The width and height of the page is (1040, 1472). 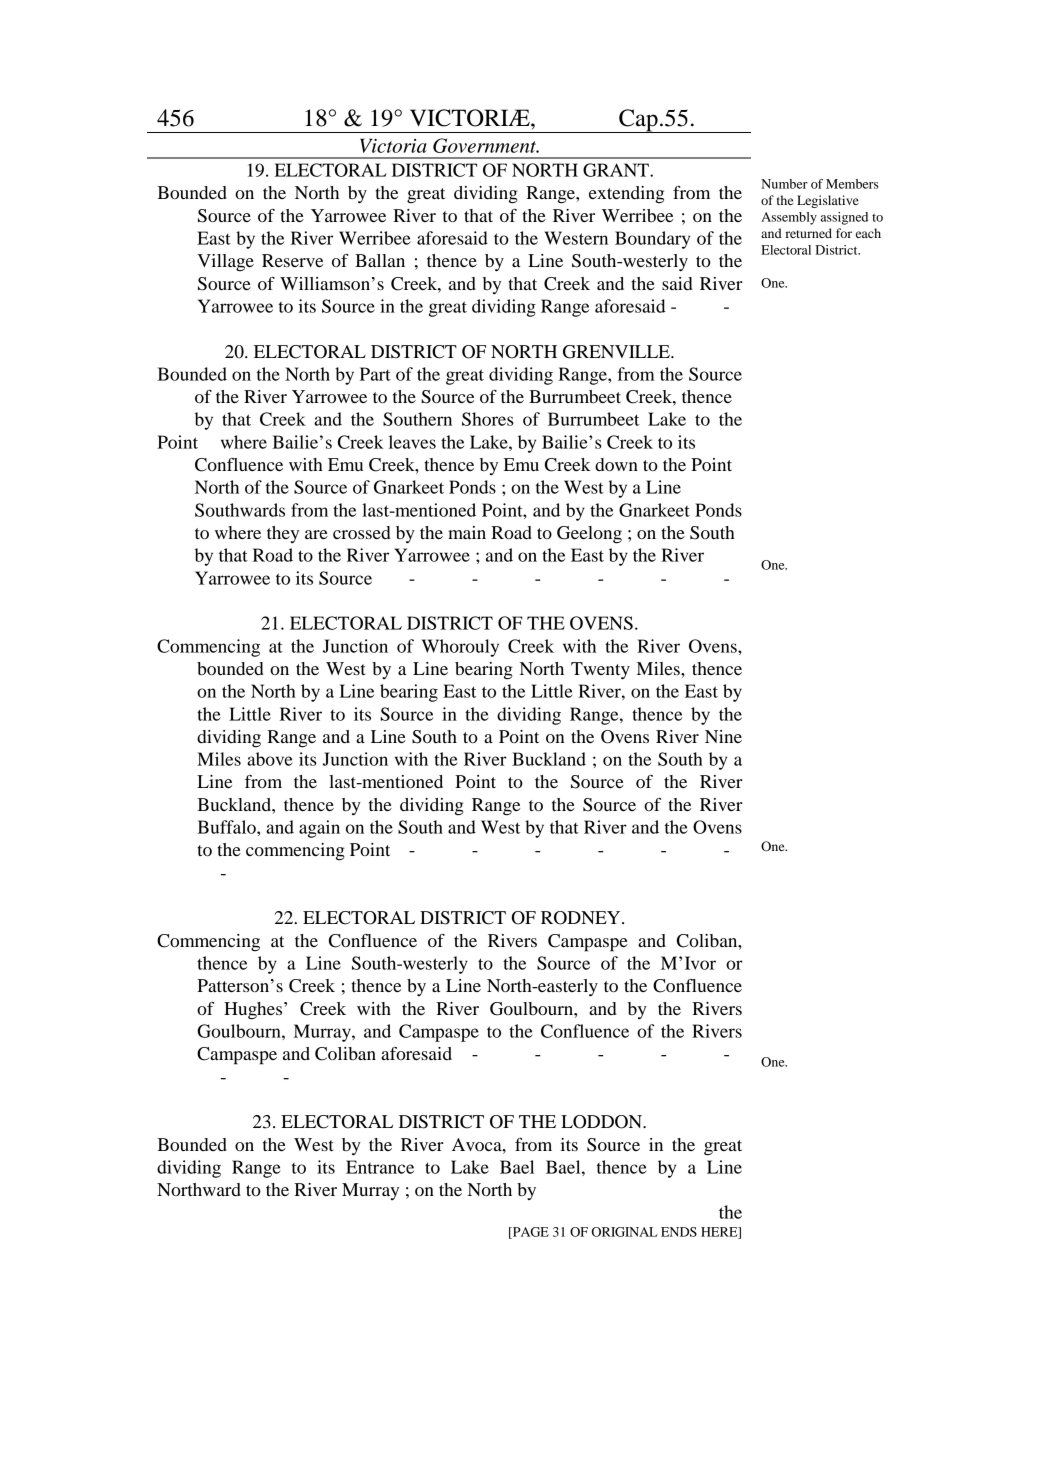 I want to click on Geelong, so click(x=589, y=535).
